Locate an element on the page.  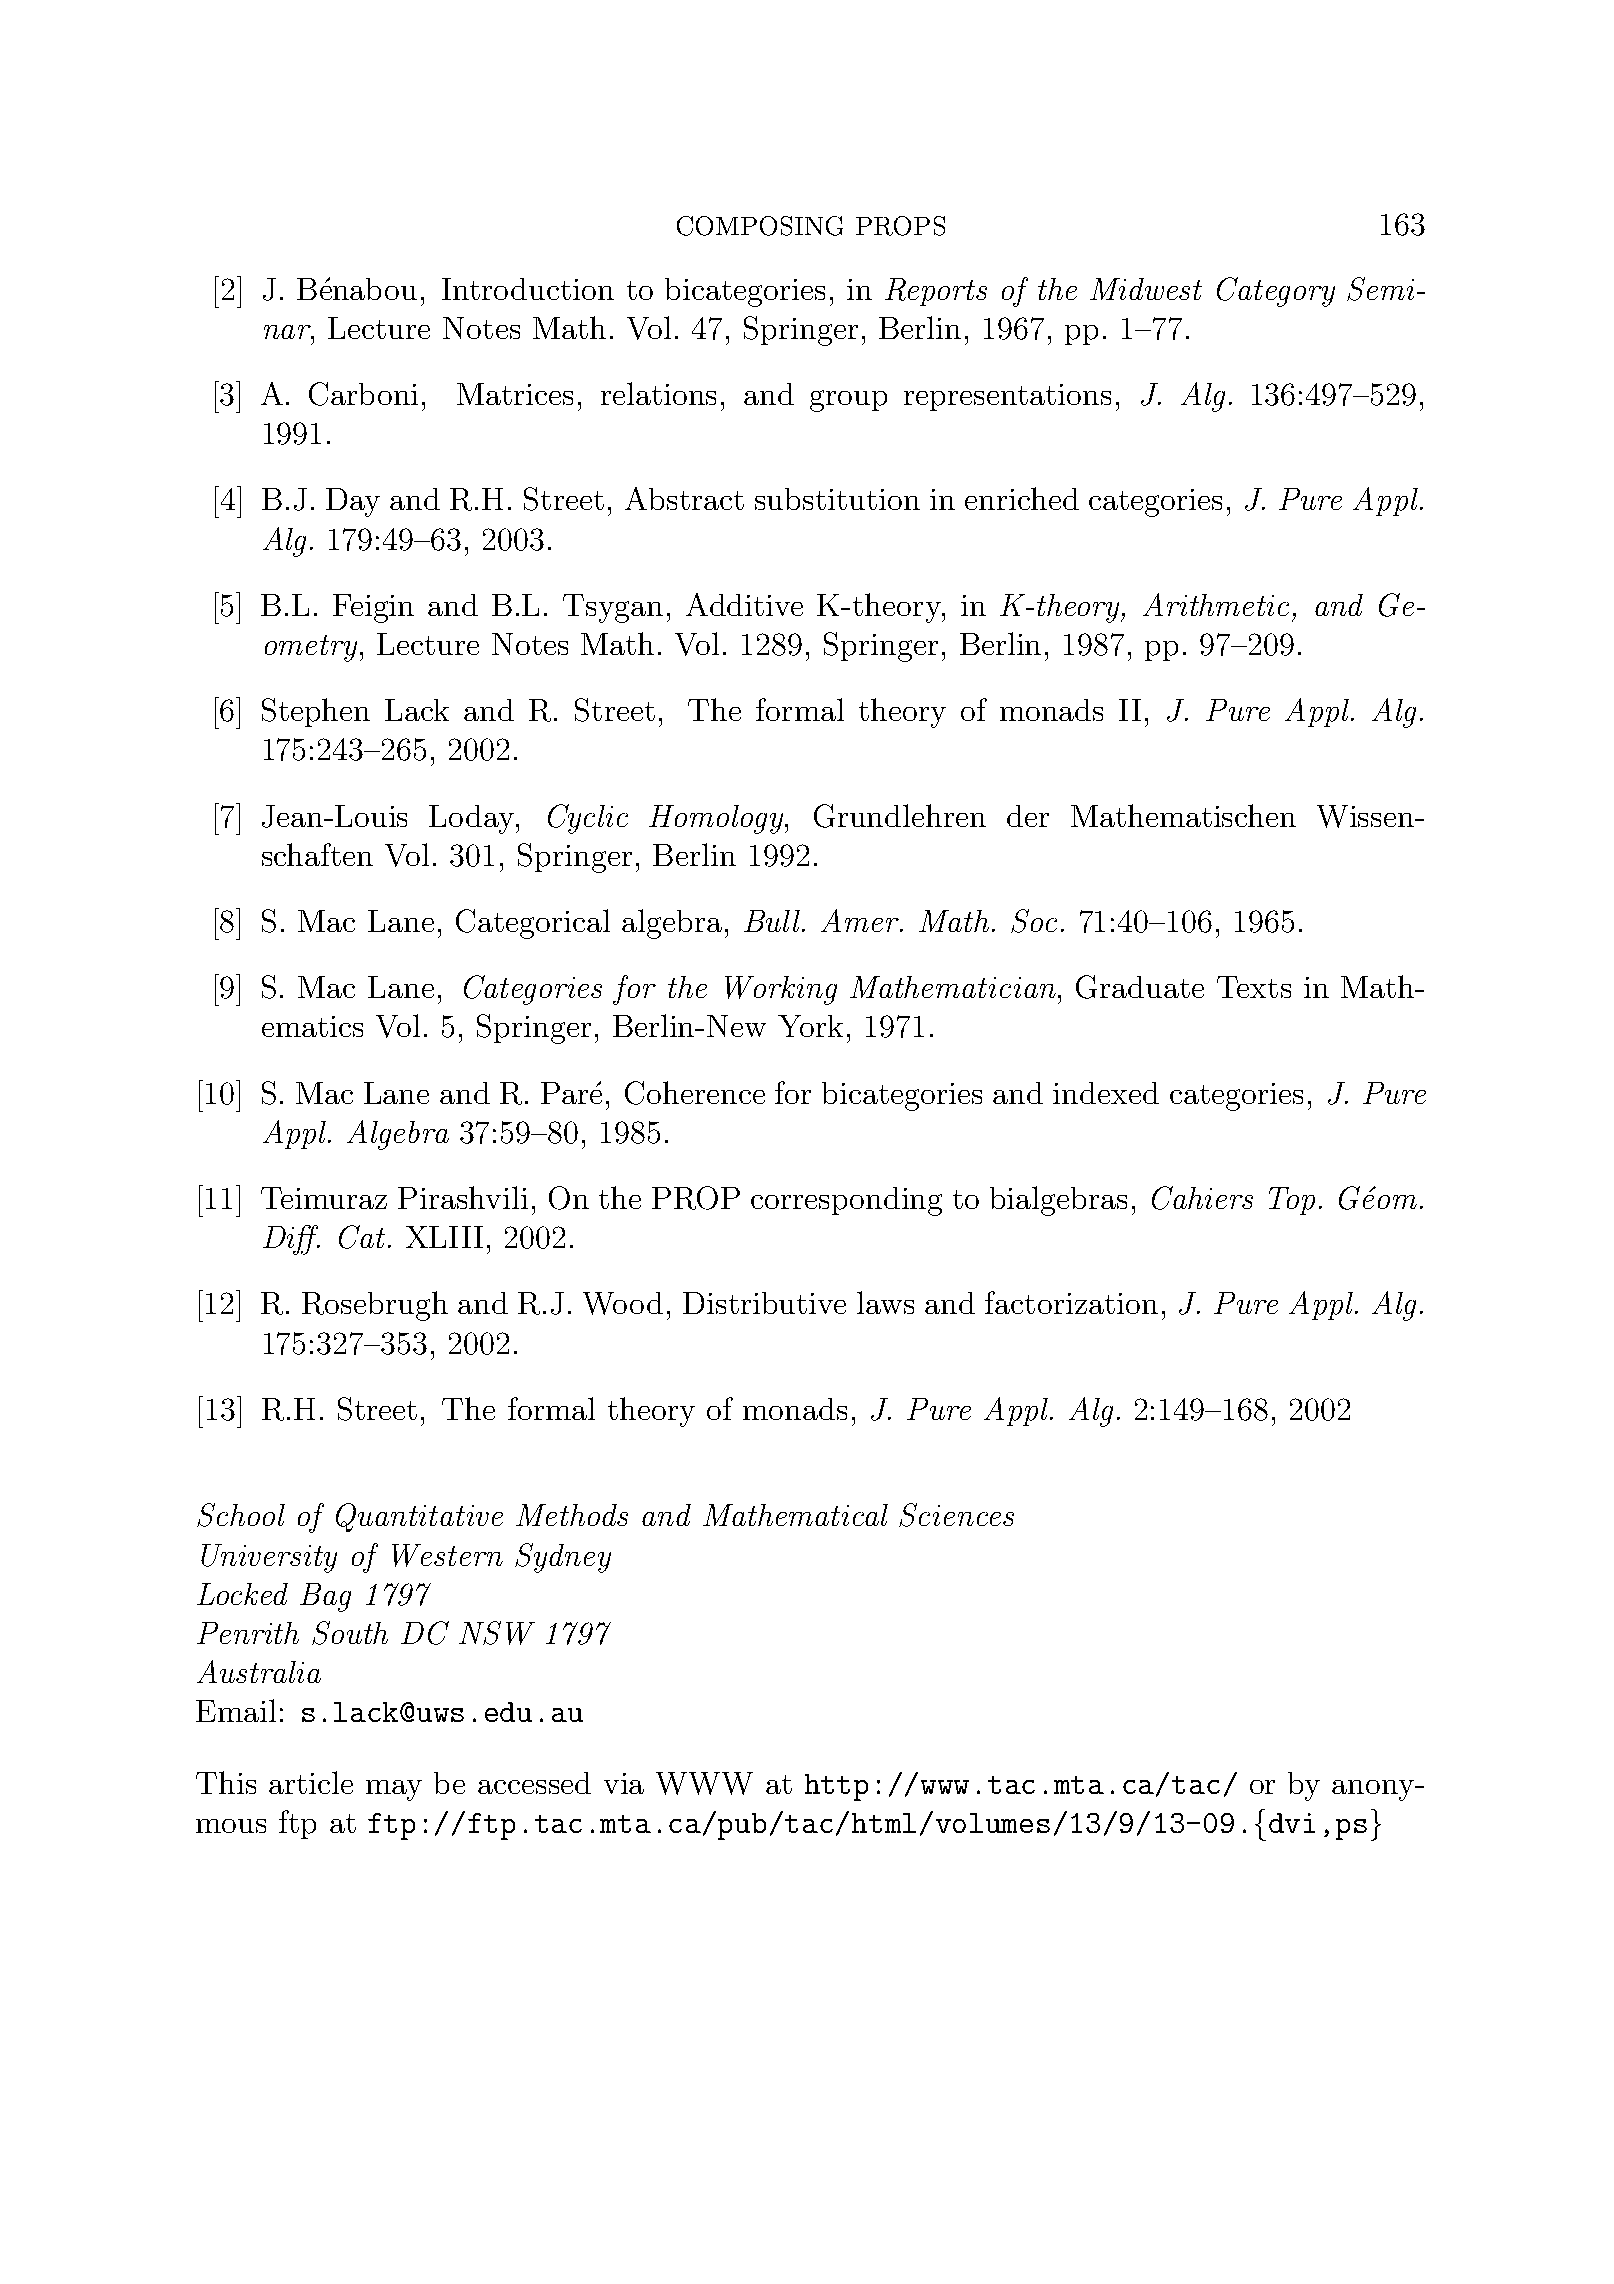
Stephen is located at coordinates (316, 712).
